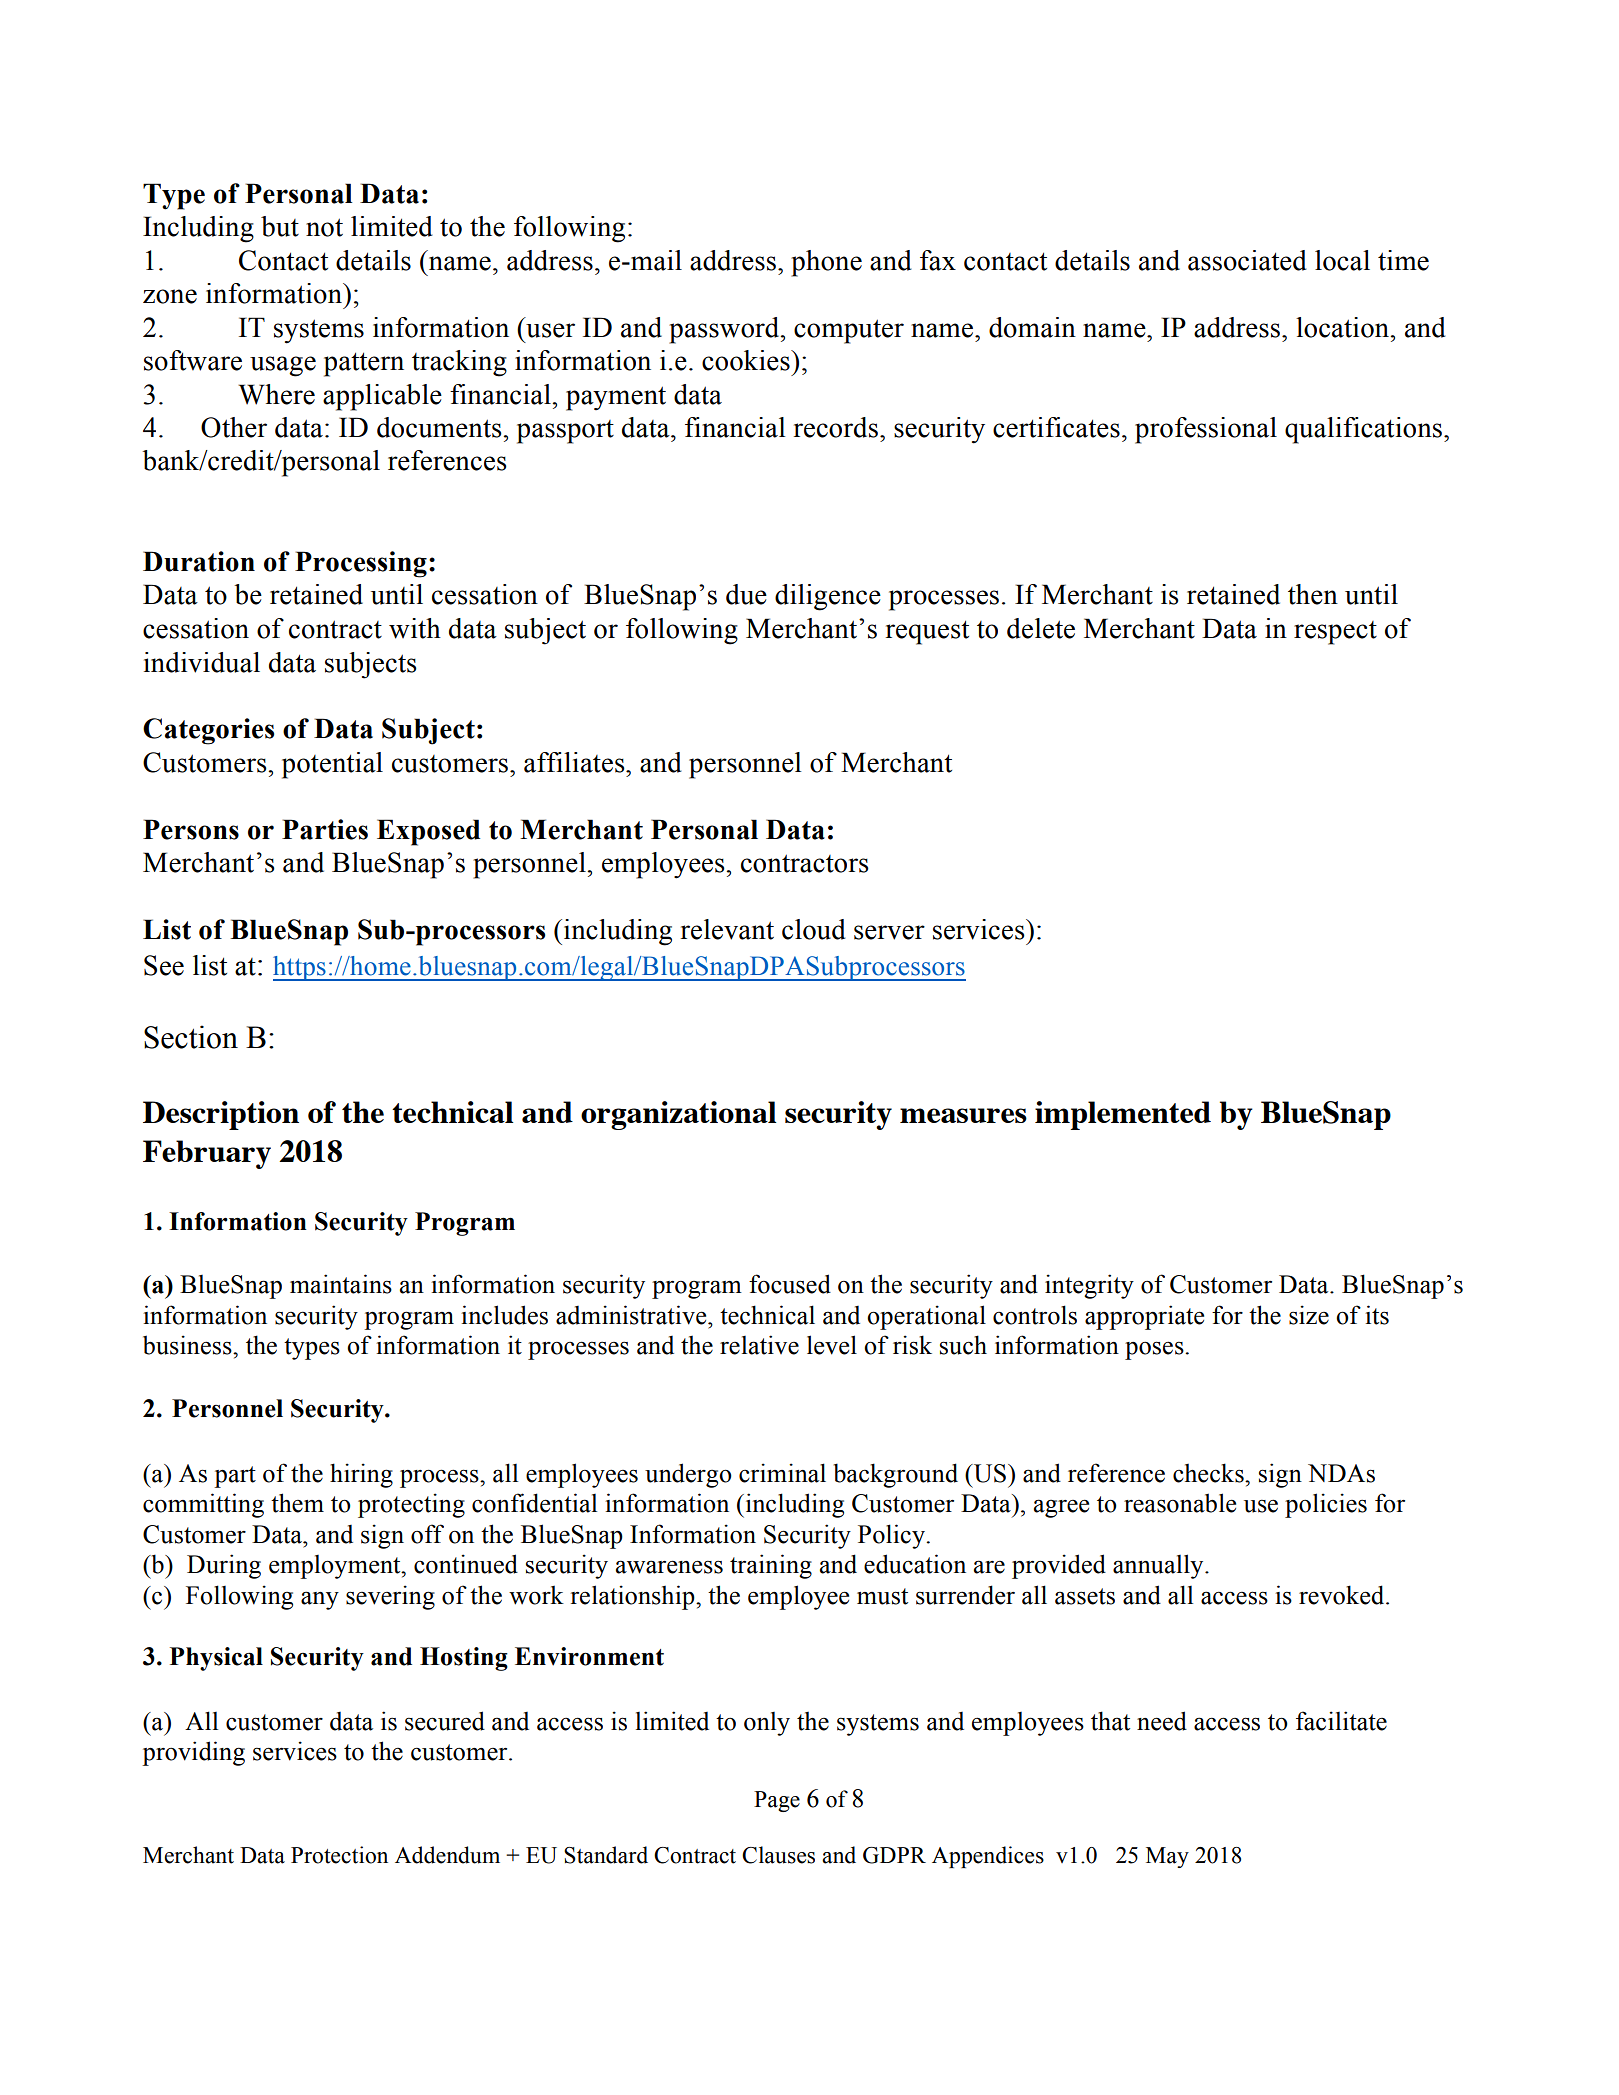 The width and height of the document is (1619, 2095). Describe the element at coordinates (777, 1801) in the document. I see `Page` at that location.
